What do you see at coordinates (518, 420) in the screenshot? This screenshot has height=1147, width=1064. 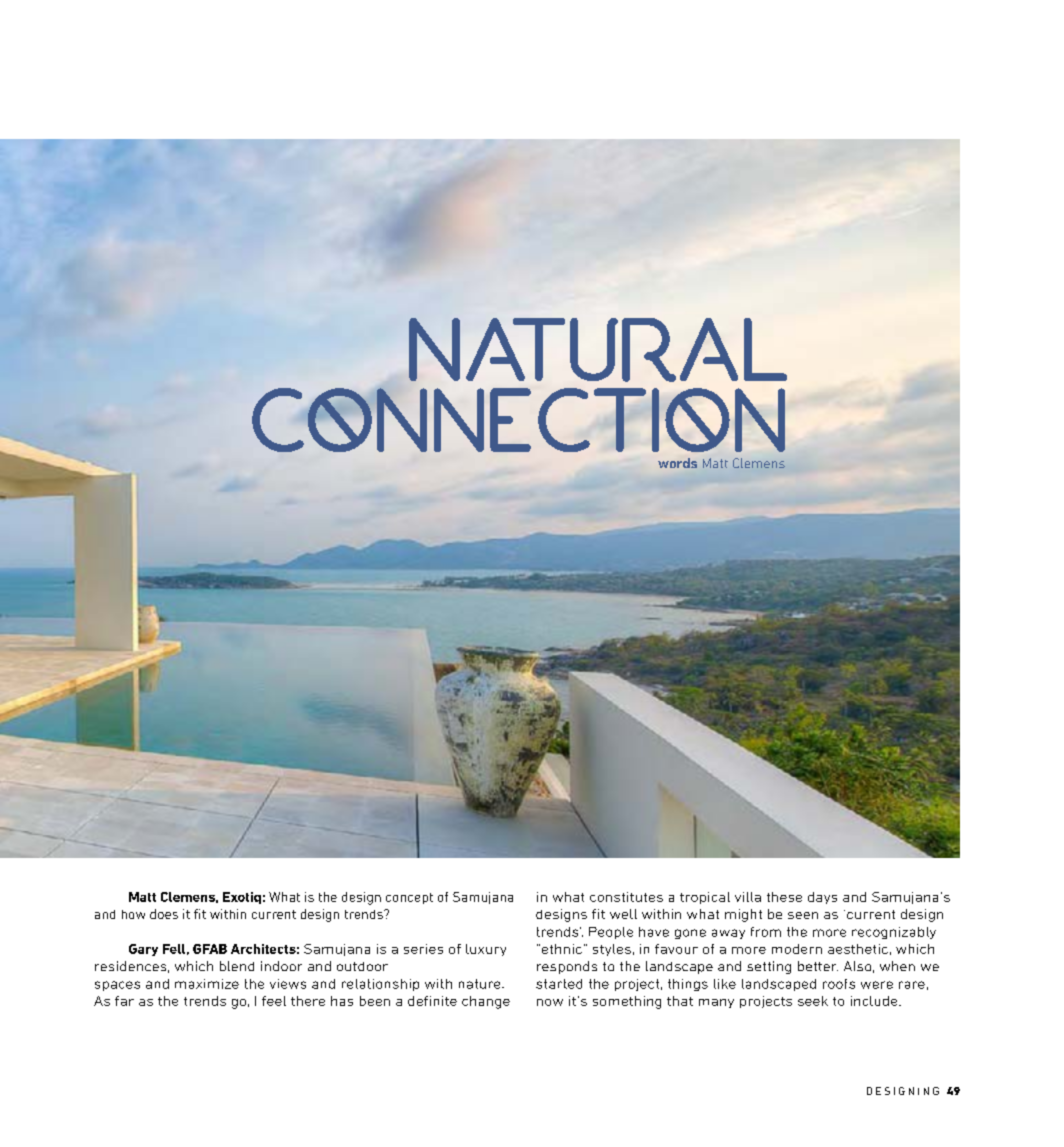 I see `CONNECTION` at bounding box center [518, 420].
